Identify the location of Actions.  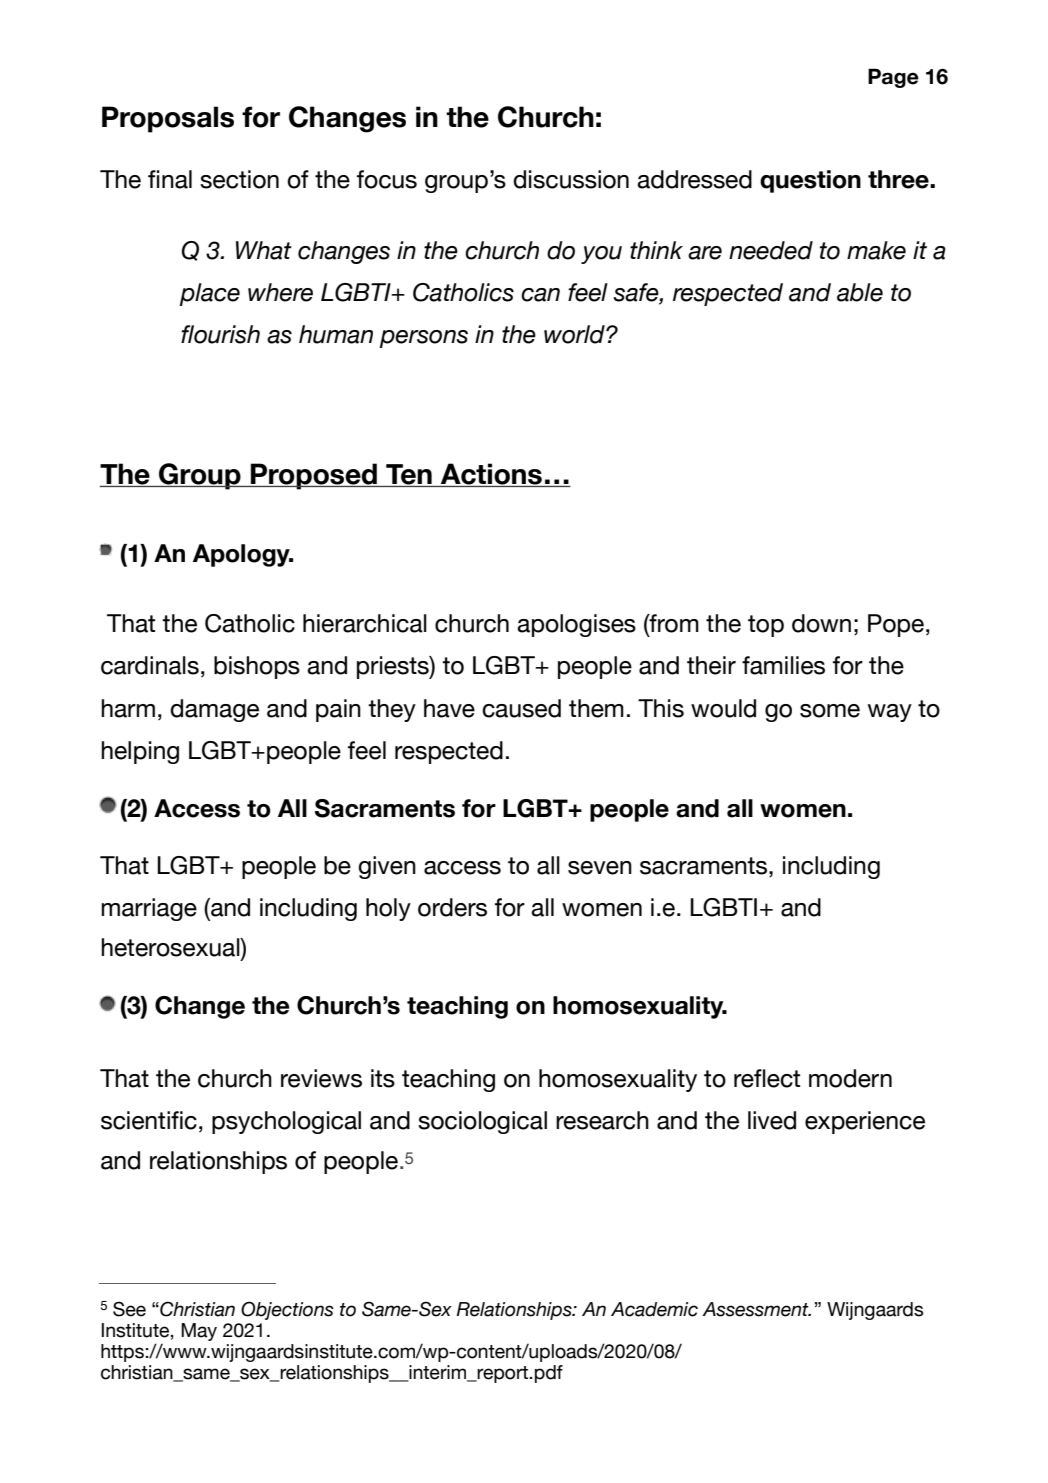
(491, 475).
